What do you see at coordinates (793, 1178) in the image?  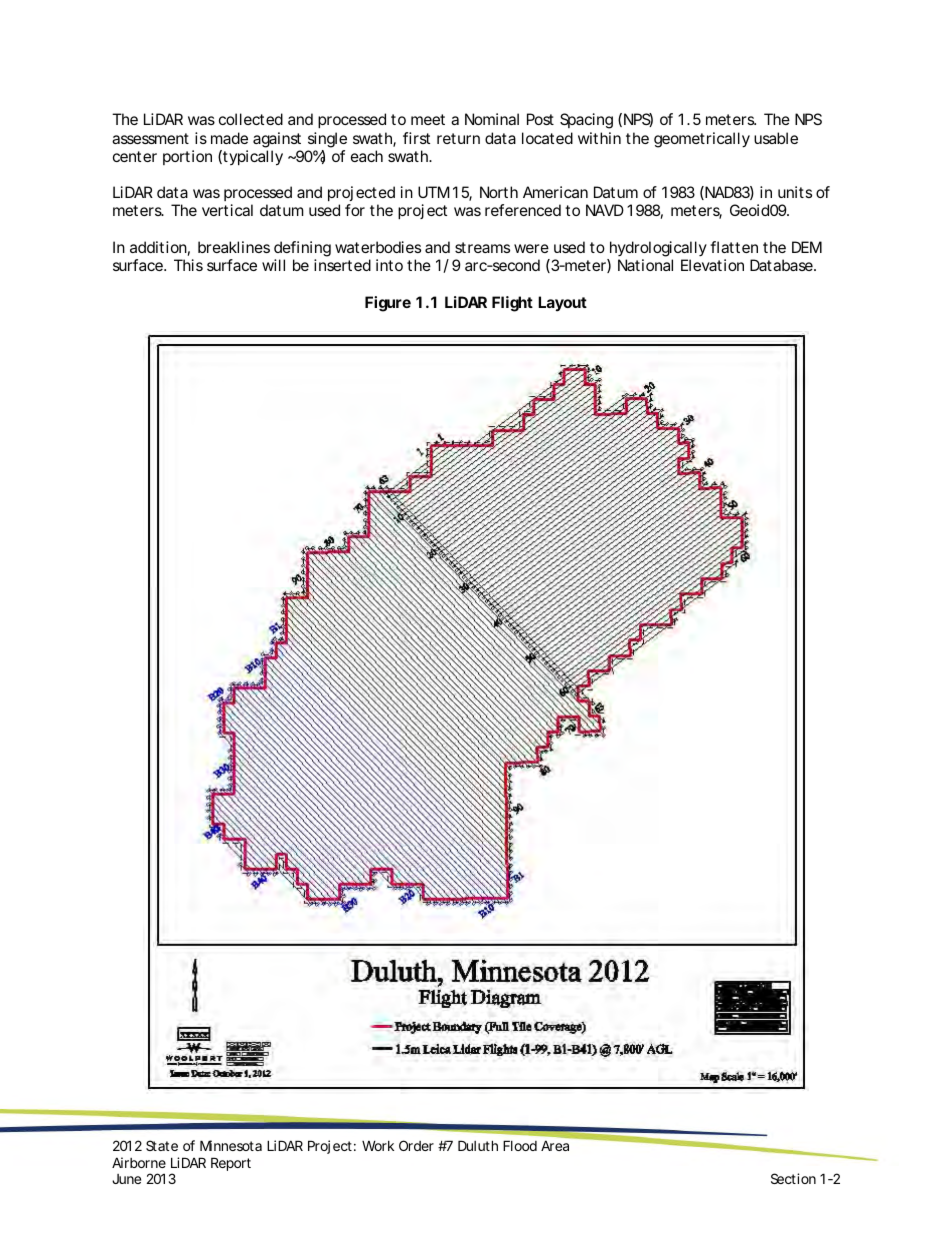 I see `Section` at bounding box center [793, 1178].
